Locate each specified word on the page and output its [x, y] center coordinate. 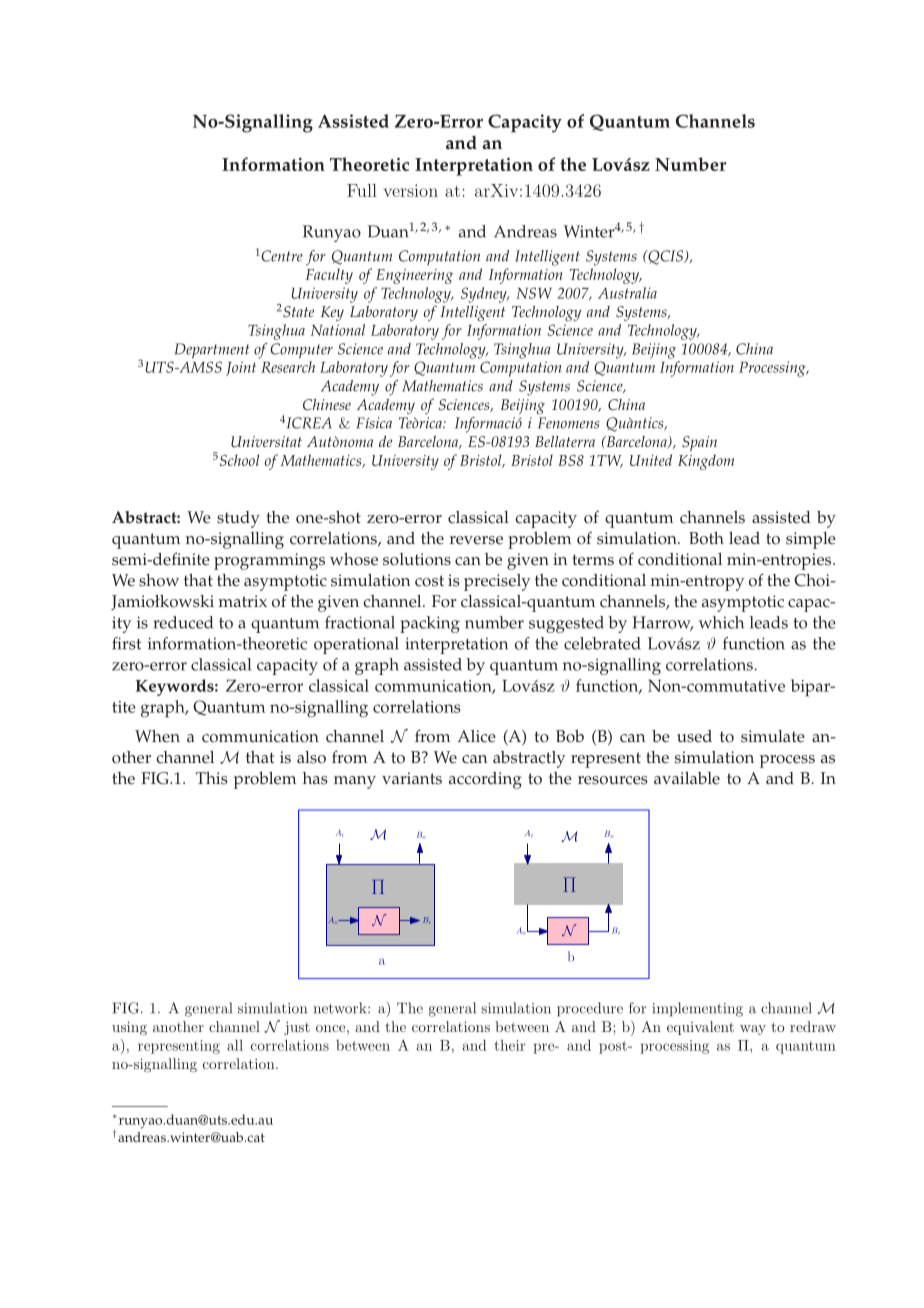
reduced [183, 622]
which [721, 622]
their [510, 1045]
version [411, 190]
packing [430, 624]
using [129, 1028]
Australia [627, 293]
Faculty [329, 276]
